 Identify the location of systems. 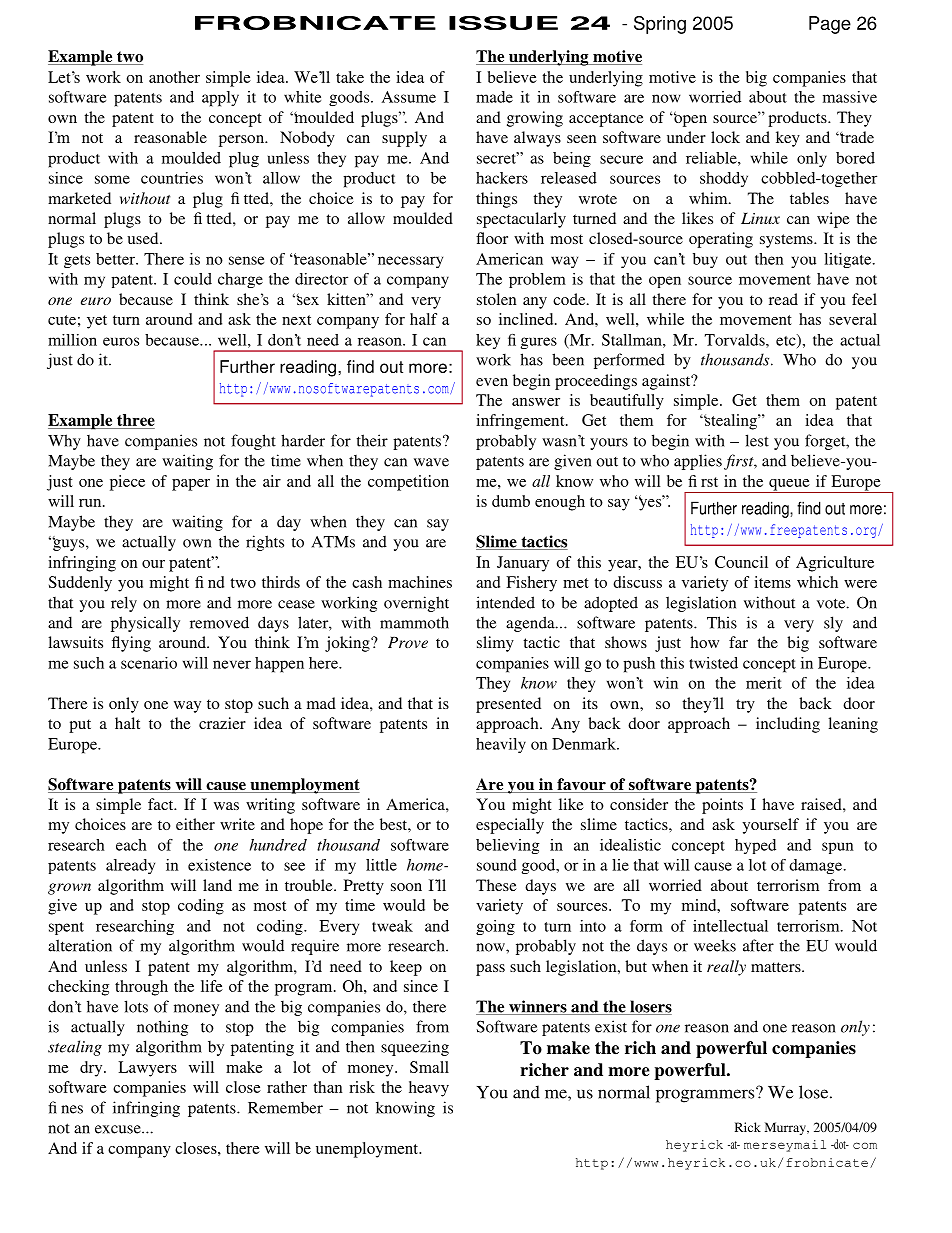
(787, 241).
